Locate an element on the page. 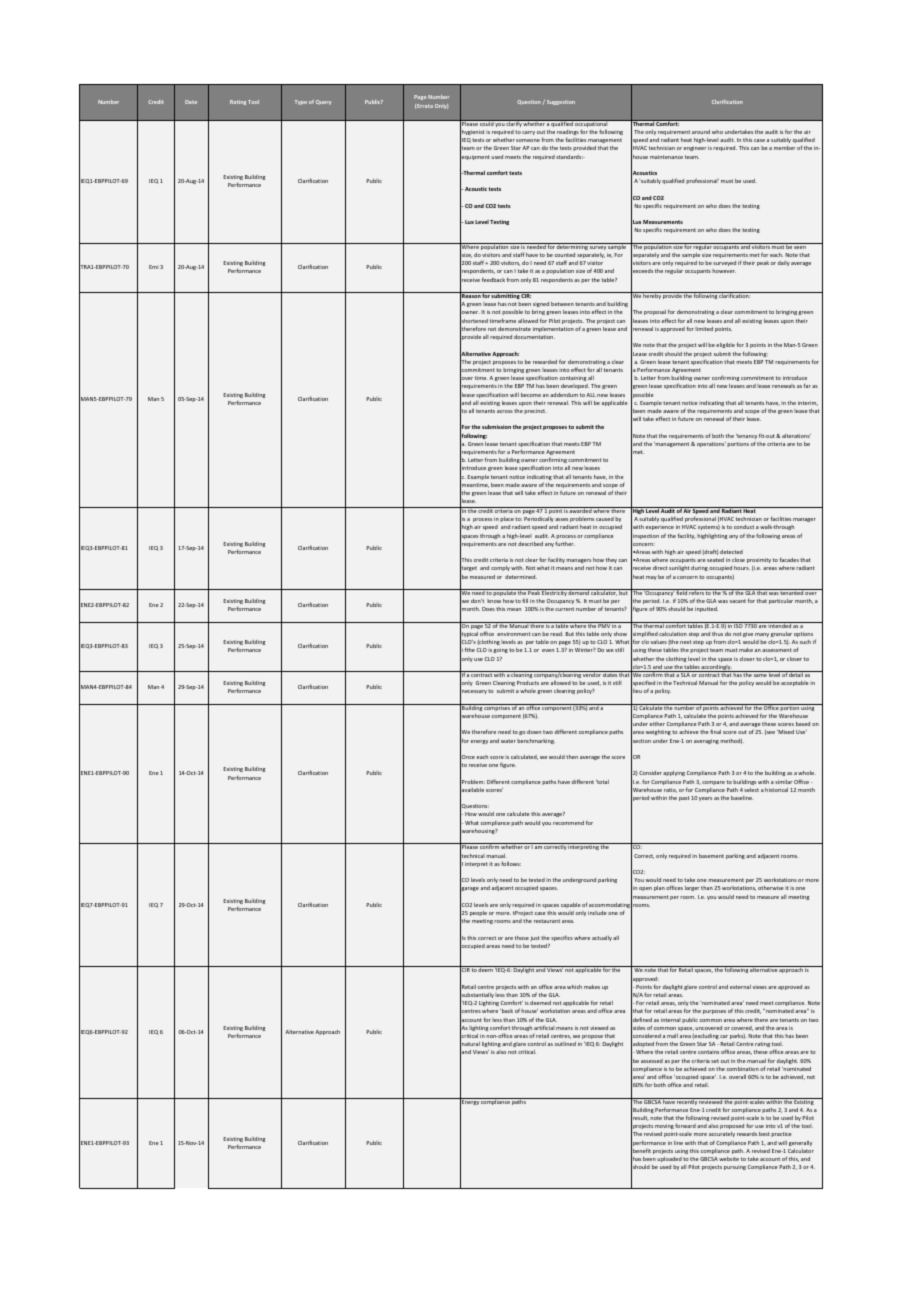 The image size is (924, 1308). going is located at coordinates (500, 650).
